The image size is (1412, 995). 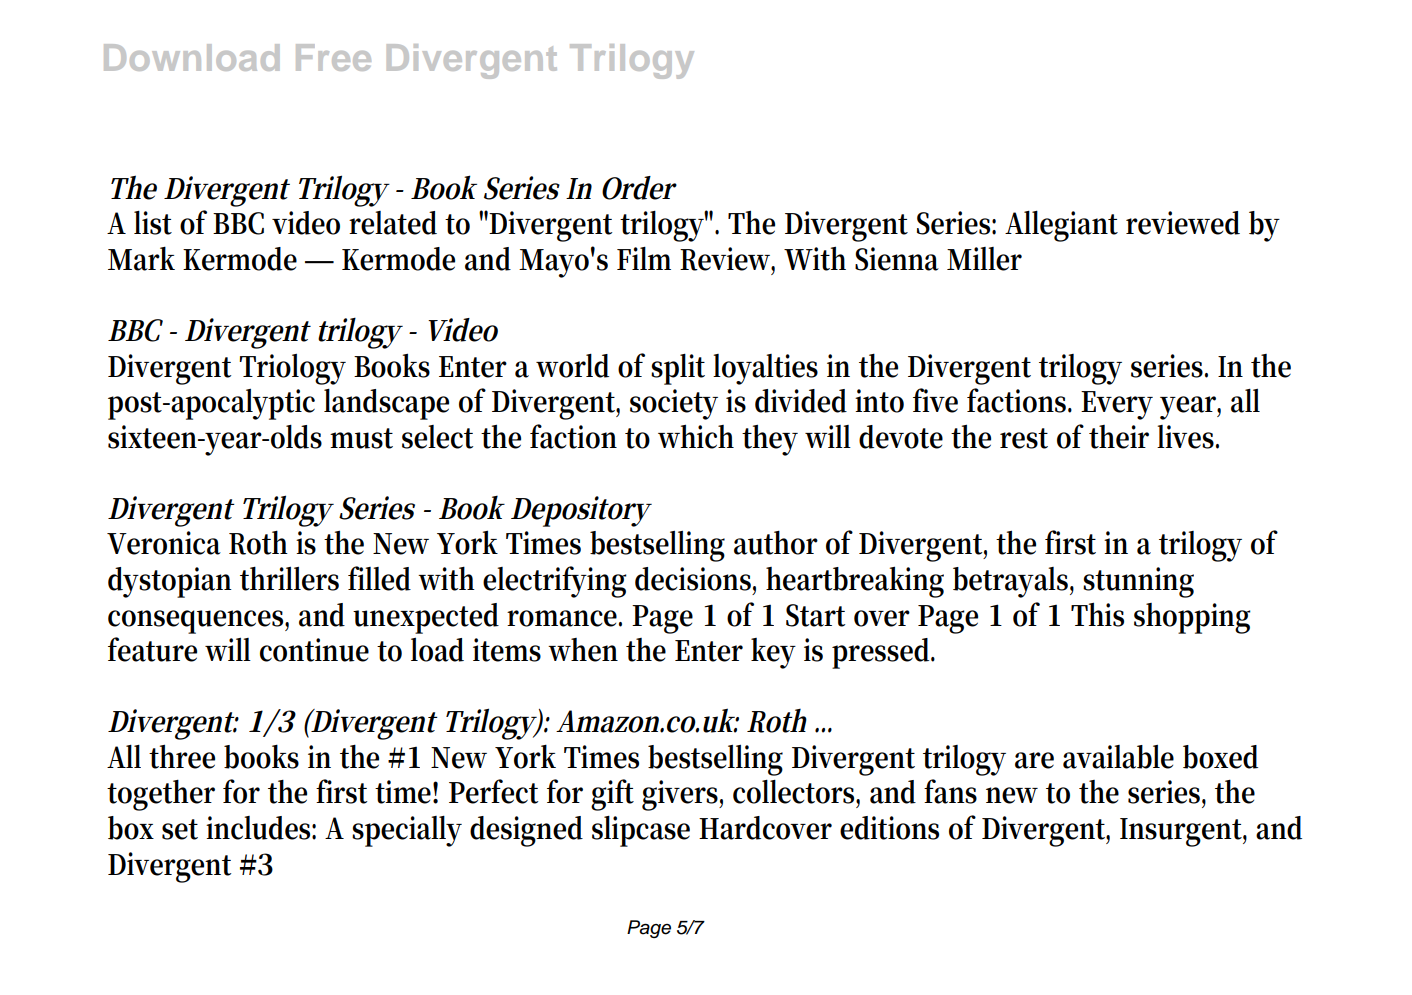 I want to click on when, so click(x=583, y=650).
